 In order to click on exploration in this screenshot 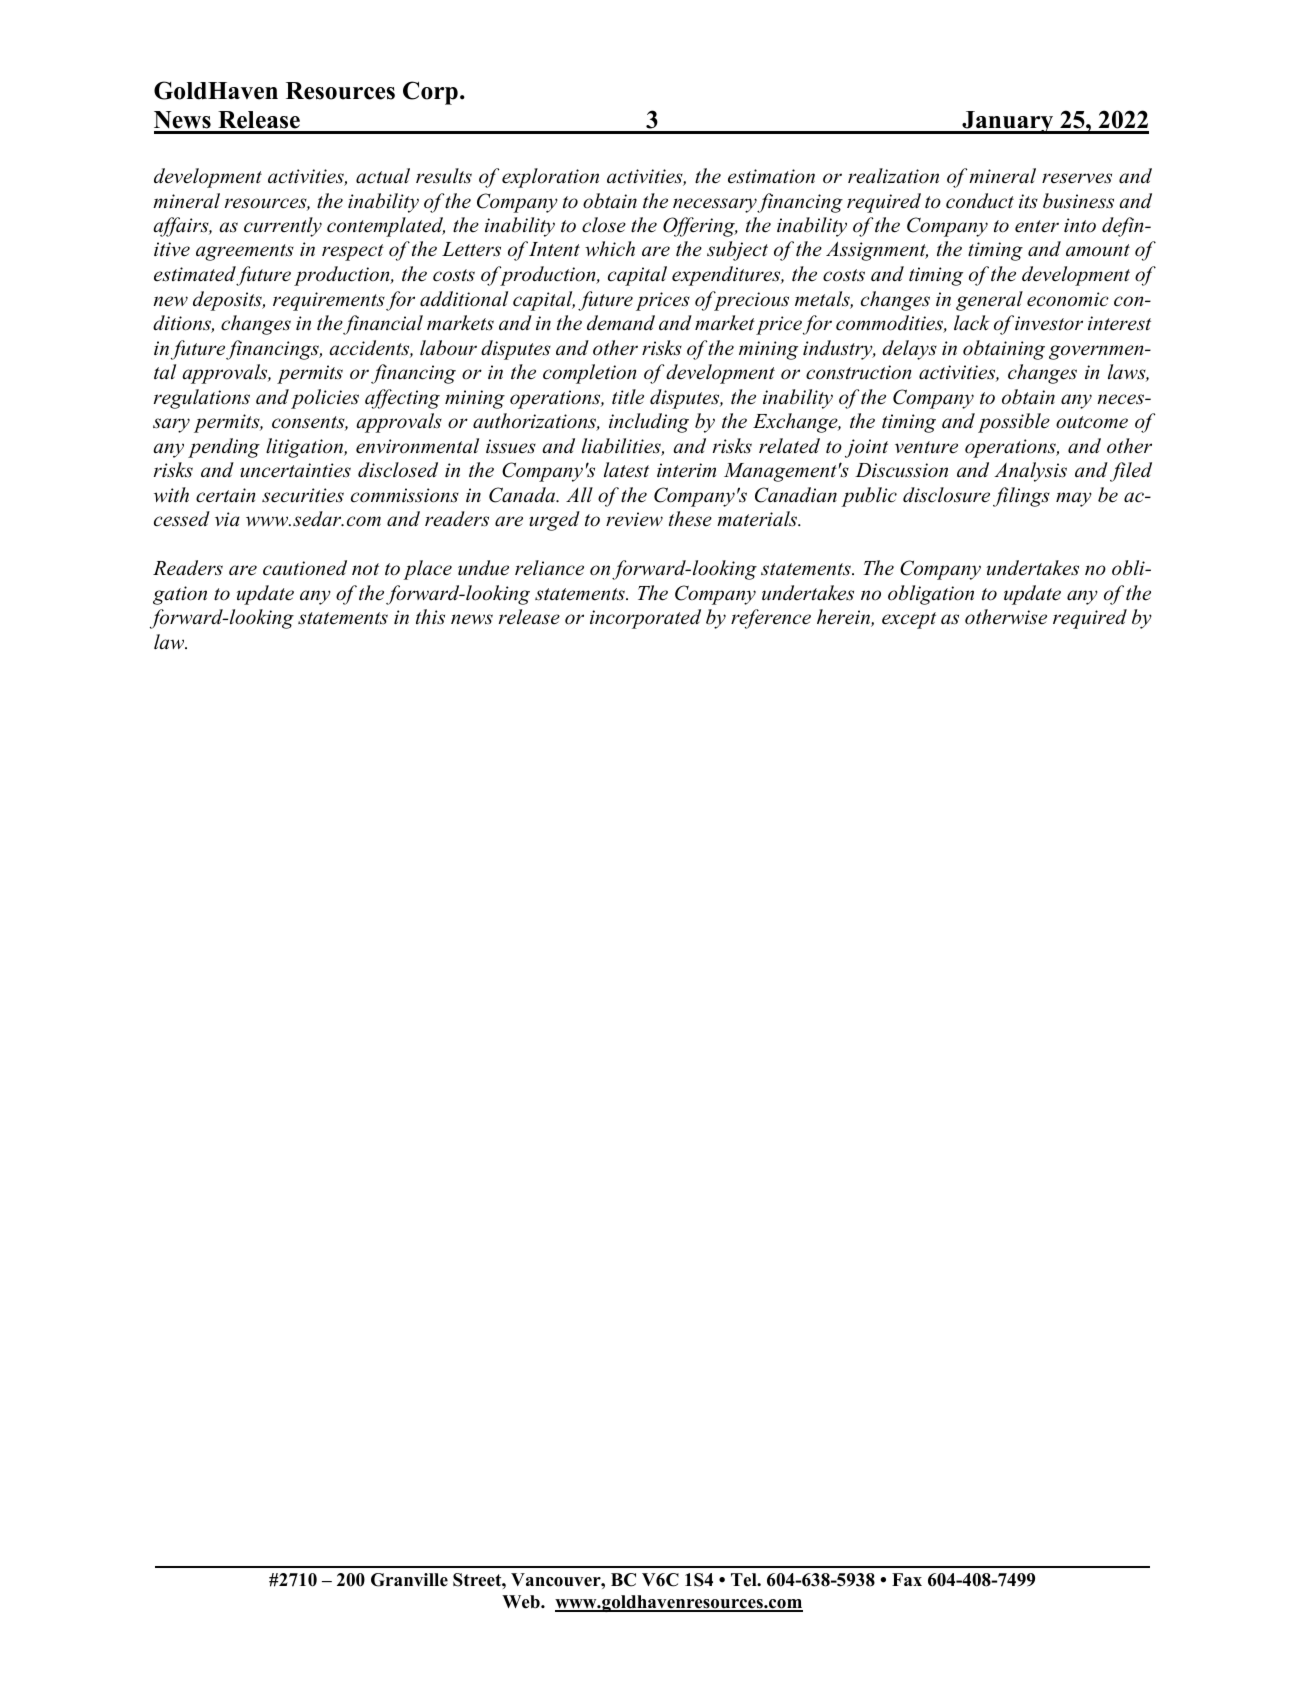, I will do `click(550, 178)`.
